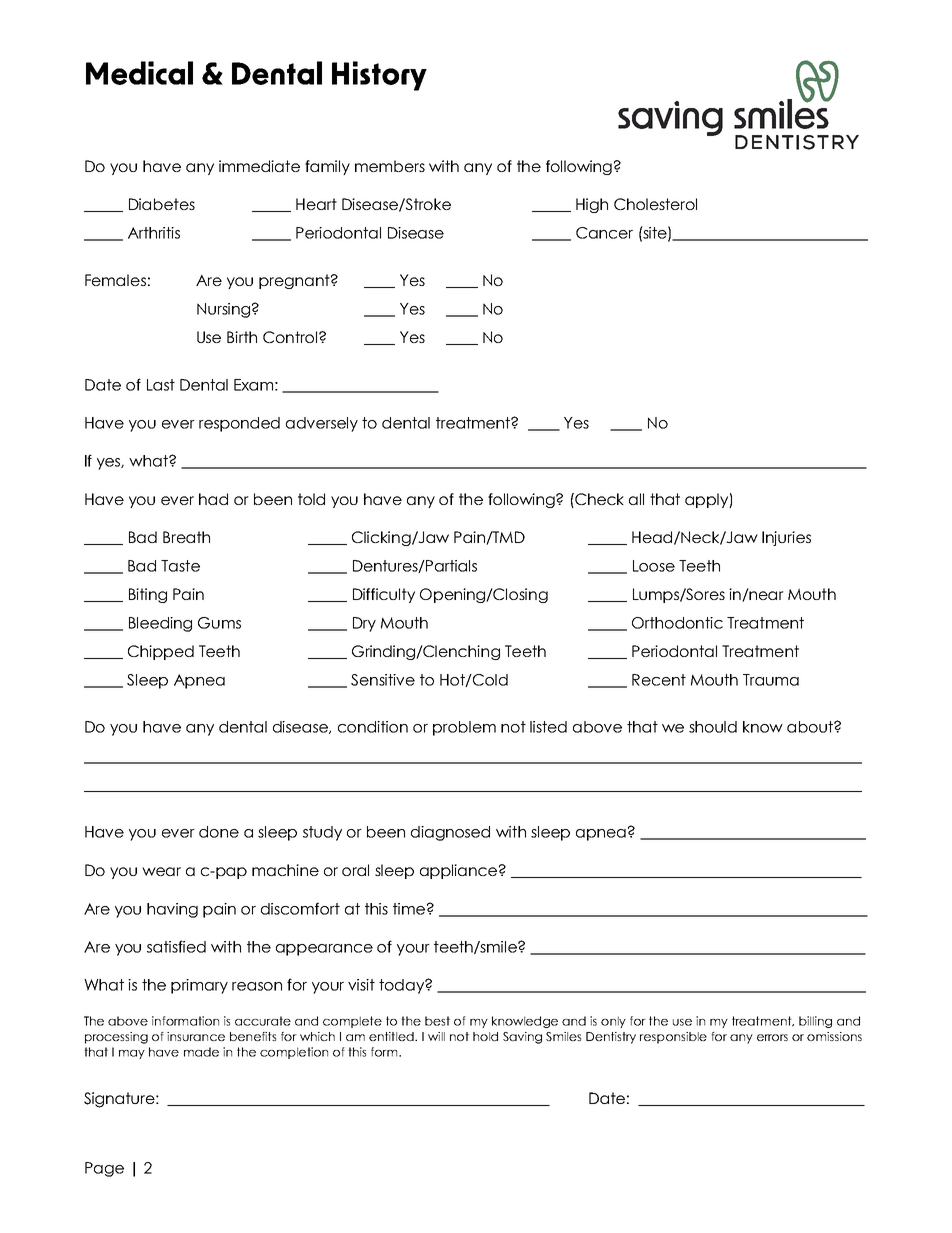 The height and width of the image is (1233, 952). Describe the element at coordinates (786, 538) in the image. I see `Injuries` at that location.
